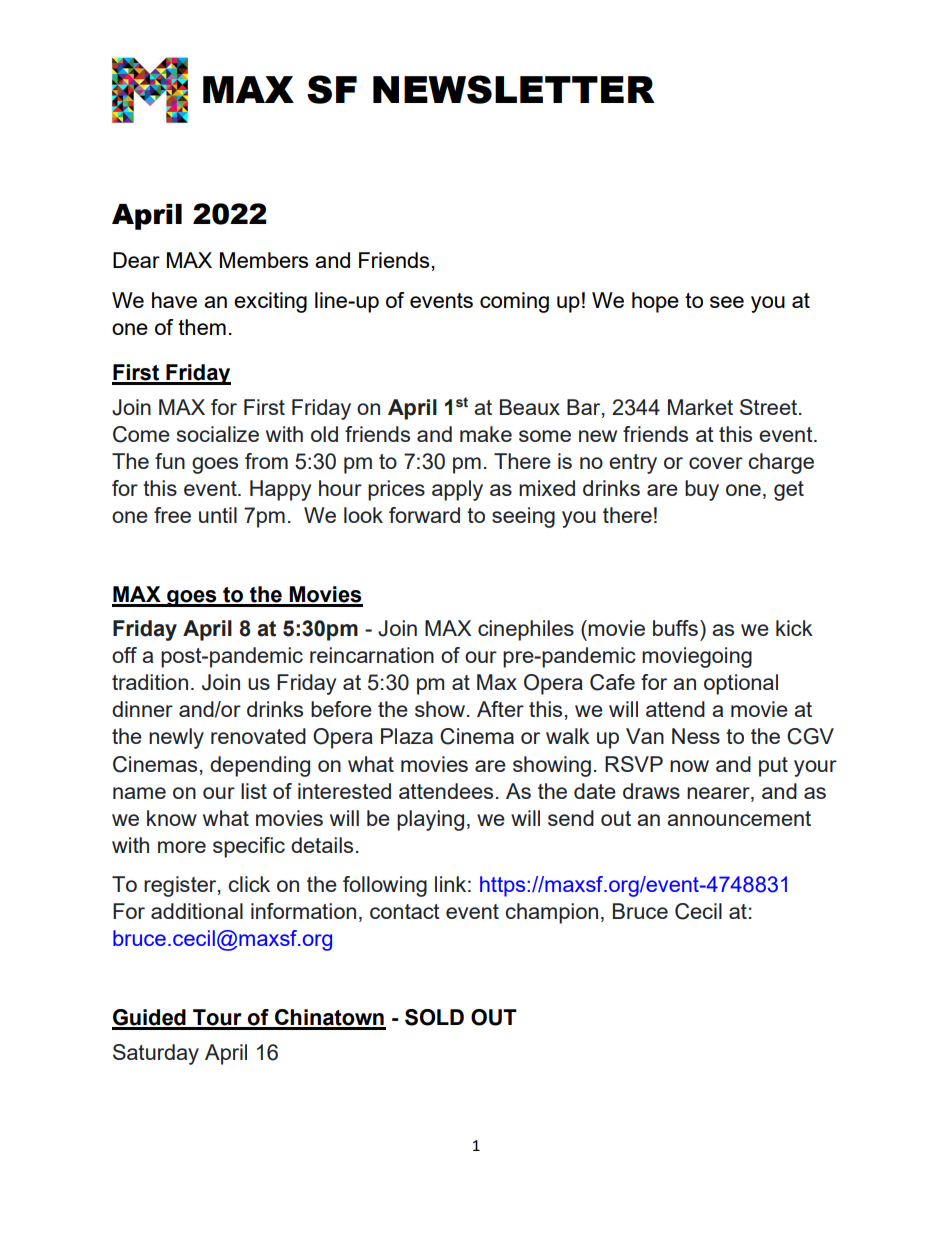 Image resolution: width=952 pixels, height=1233 pixels. What do you see at coordinates (500, 709) in the screenshot?
I see `After` at bounding box center [500, 709].
